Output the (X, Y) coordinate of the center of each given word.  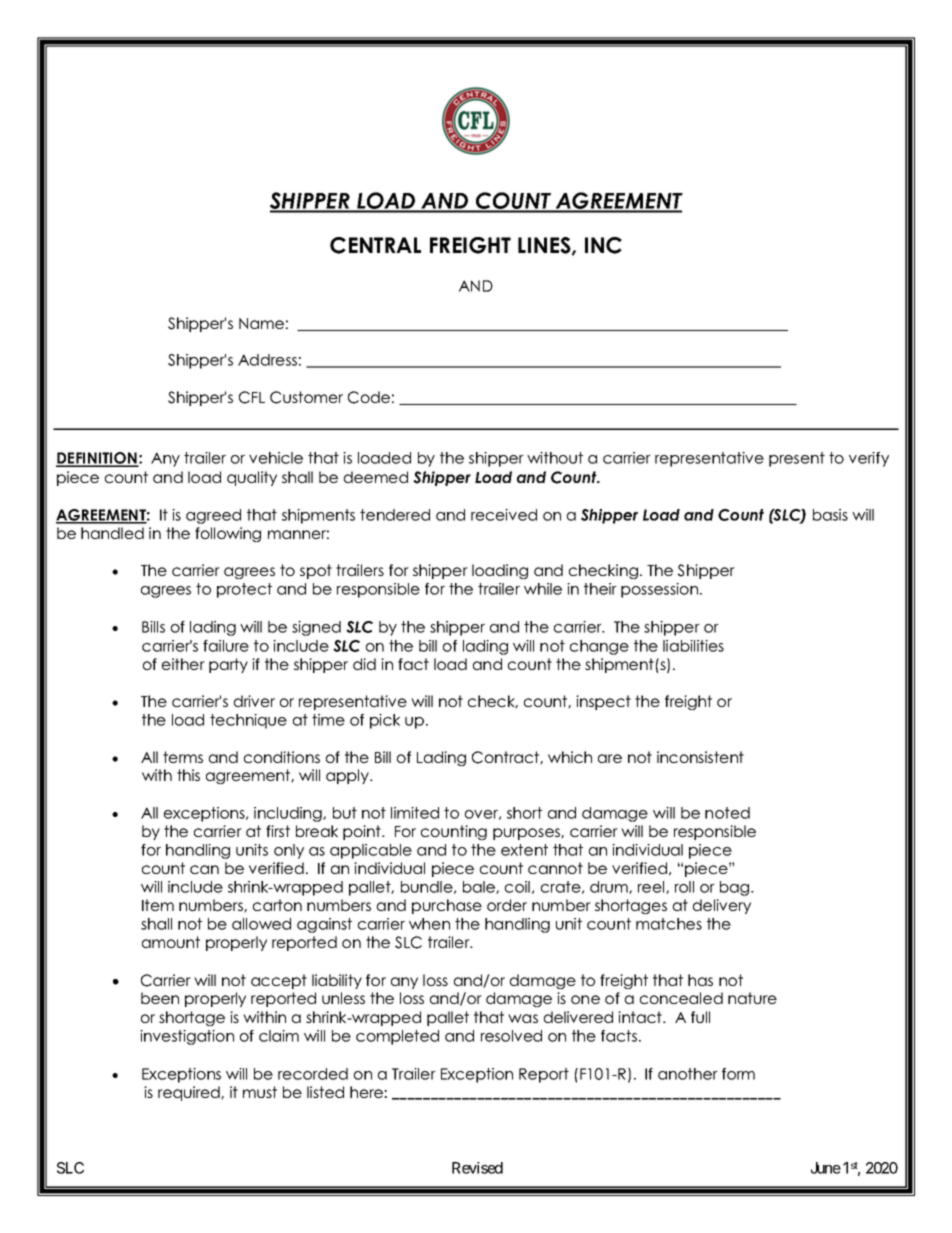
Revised (477, 1168)
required (190, 1093)
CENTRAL (375, 245)
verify (869, 459)
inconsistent (700, 757)
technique (248, 721)
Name (261, 323)
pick (385, 721)
